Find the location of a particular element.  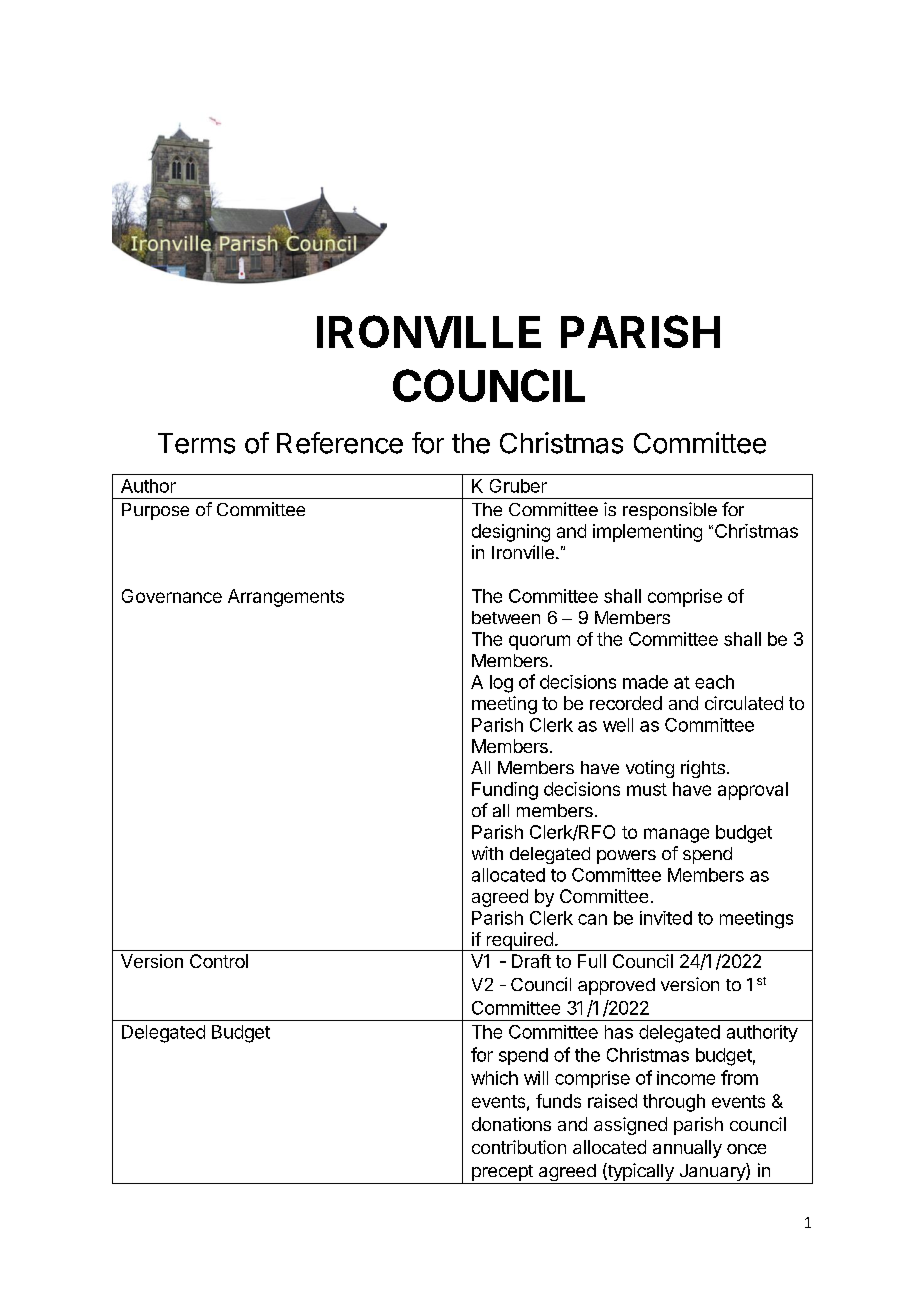

invited is located at coordinates (666, 918).
